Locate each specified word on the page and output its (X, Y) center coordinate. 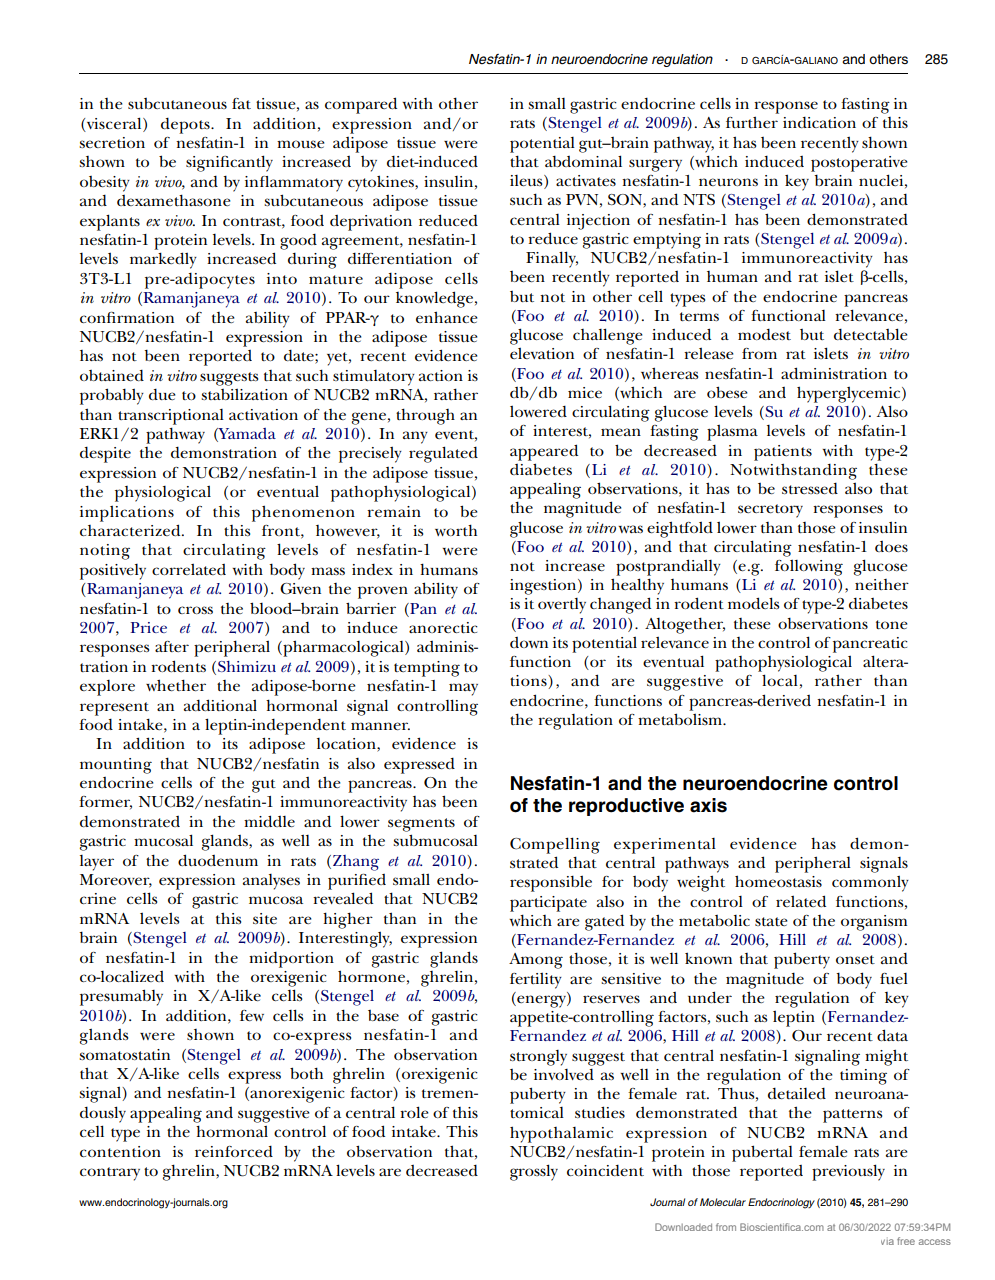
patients (783, 453)
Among (536, 961)
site (265, 918)
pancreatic (870, 645)
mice (585, 392)
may (463, 689)
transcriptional (171, 417)
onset (855, 959)
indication (819, 122)
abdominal (583, 161)
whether (176, 685)
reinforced (234, 1151)
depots (186, 126)
